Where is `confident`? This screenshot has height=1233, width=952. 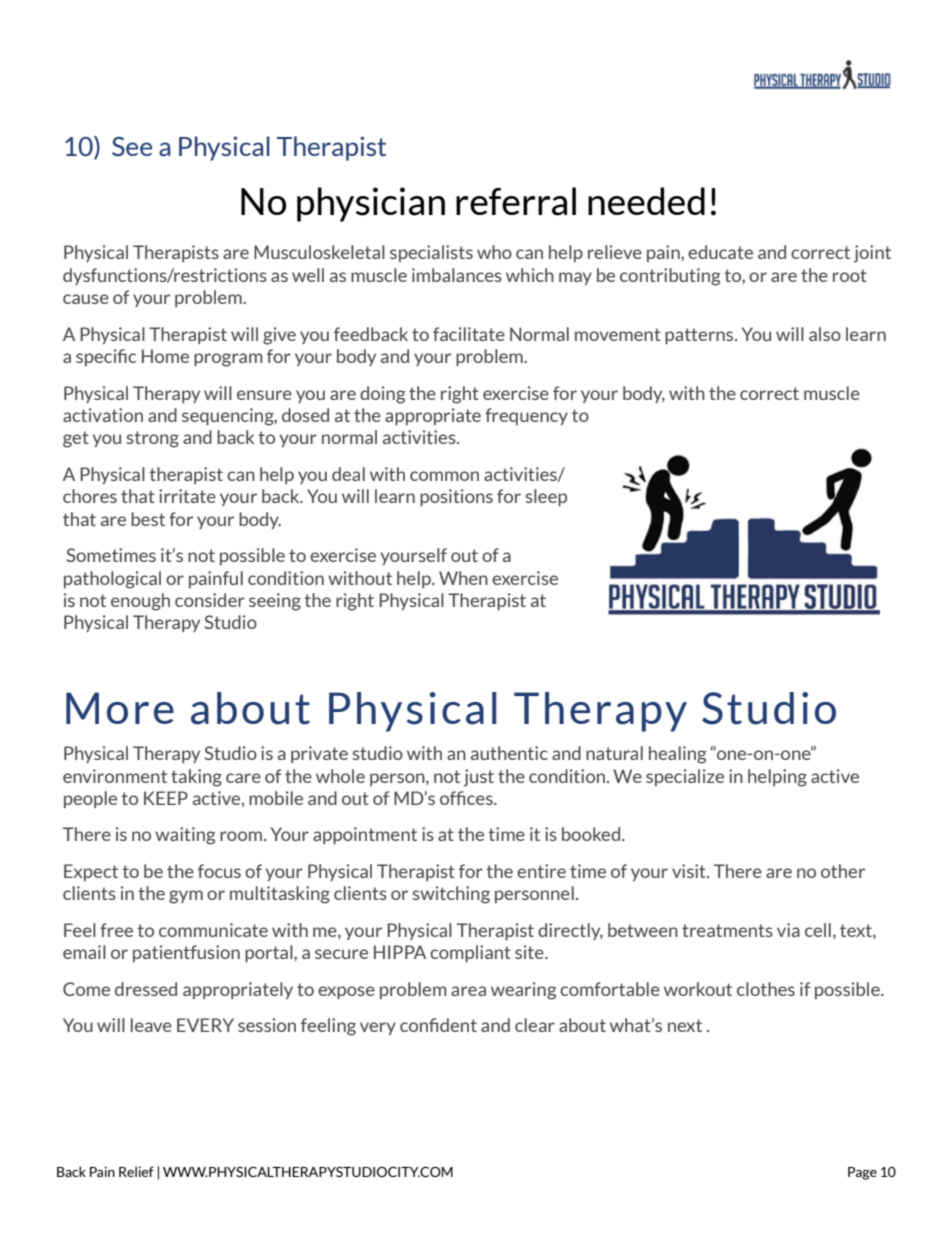 confident is located at coordinates (438, 1025).
